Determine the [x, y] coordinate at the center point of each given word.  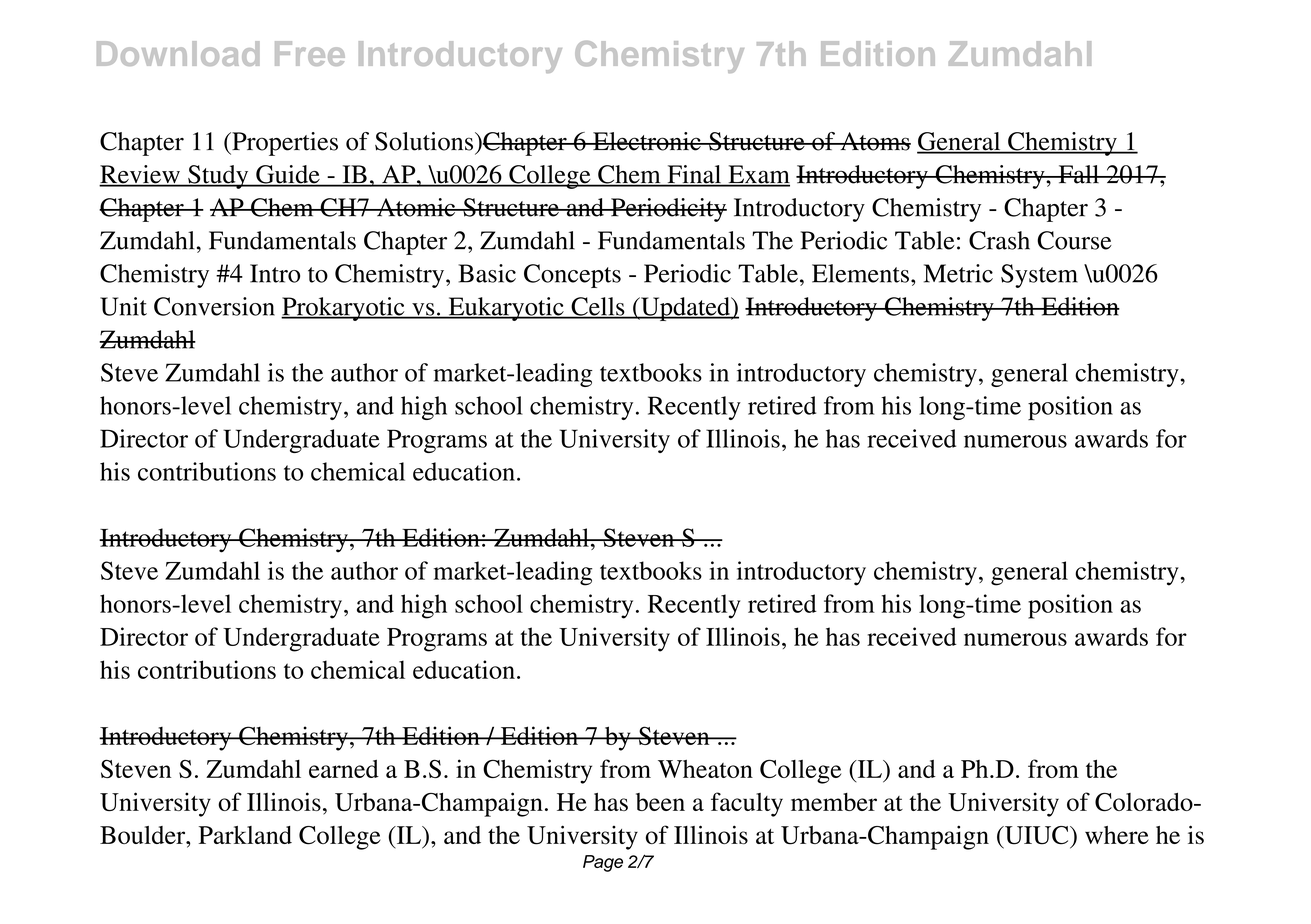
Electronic [647, 141]
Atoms [874, 141]
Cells [598, 307]
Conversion [214, 306]
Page [603, 863]
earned [344, 769]
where [1117, 835]
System [1039, 276]
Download [178, 53]
